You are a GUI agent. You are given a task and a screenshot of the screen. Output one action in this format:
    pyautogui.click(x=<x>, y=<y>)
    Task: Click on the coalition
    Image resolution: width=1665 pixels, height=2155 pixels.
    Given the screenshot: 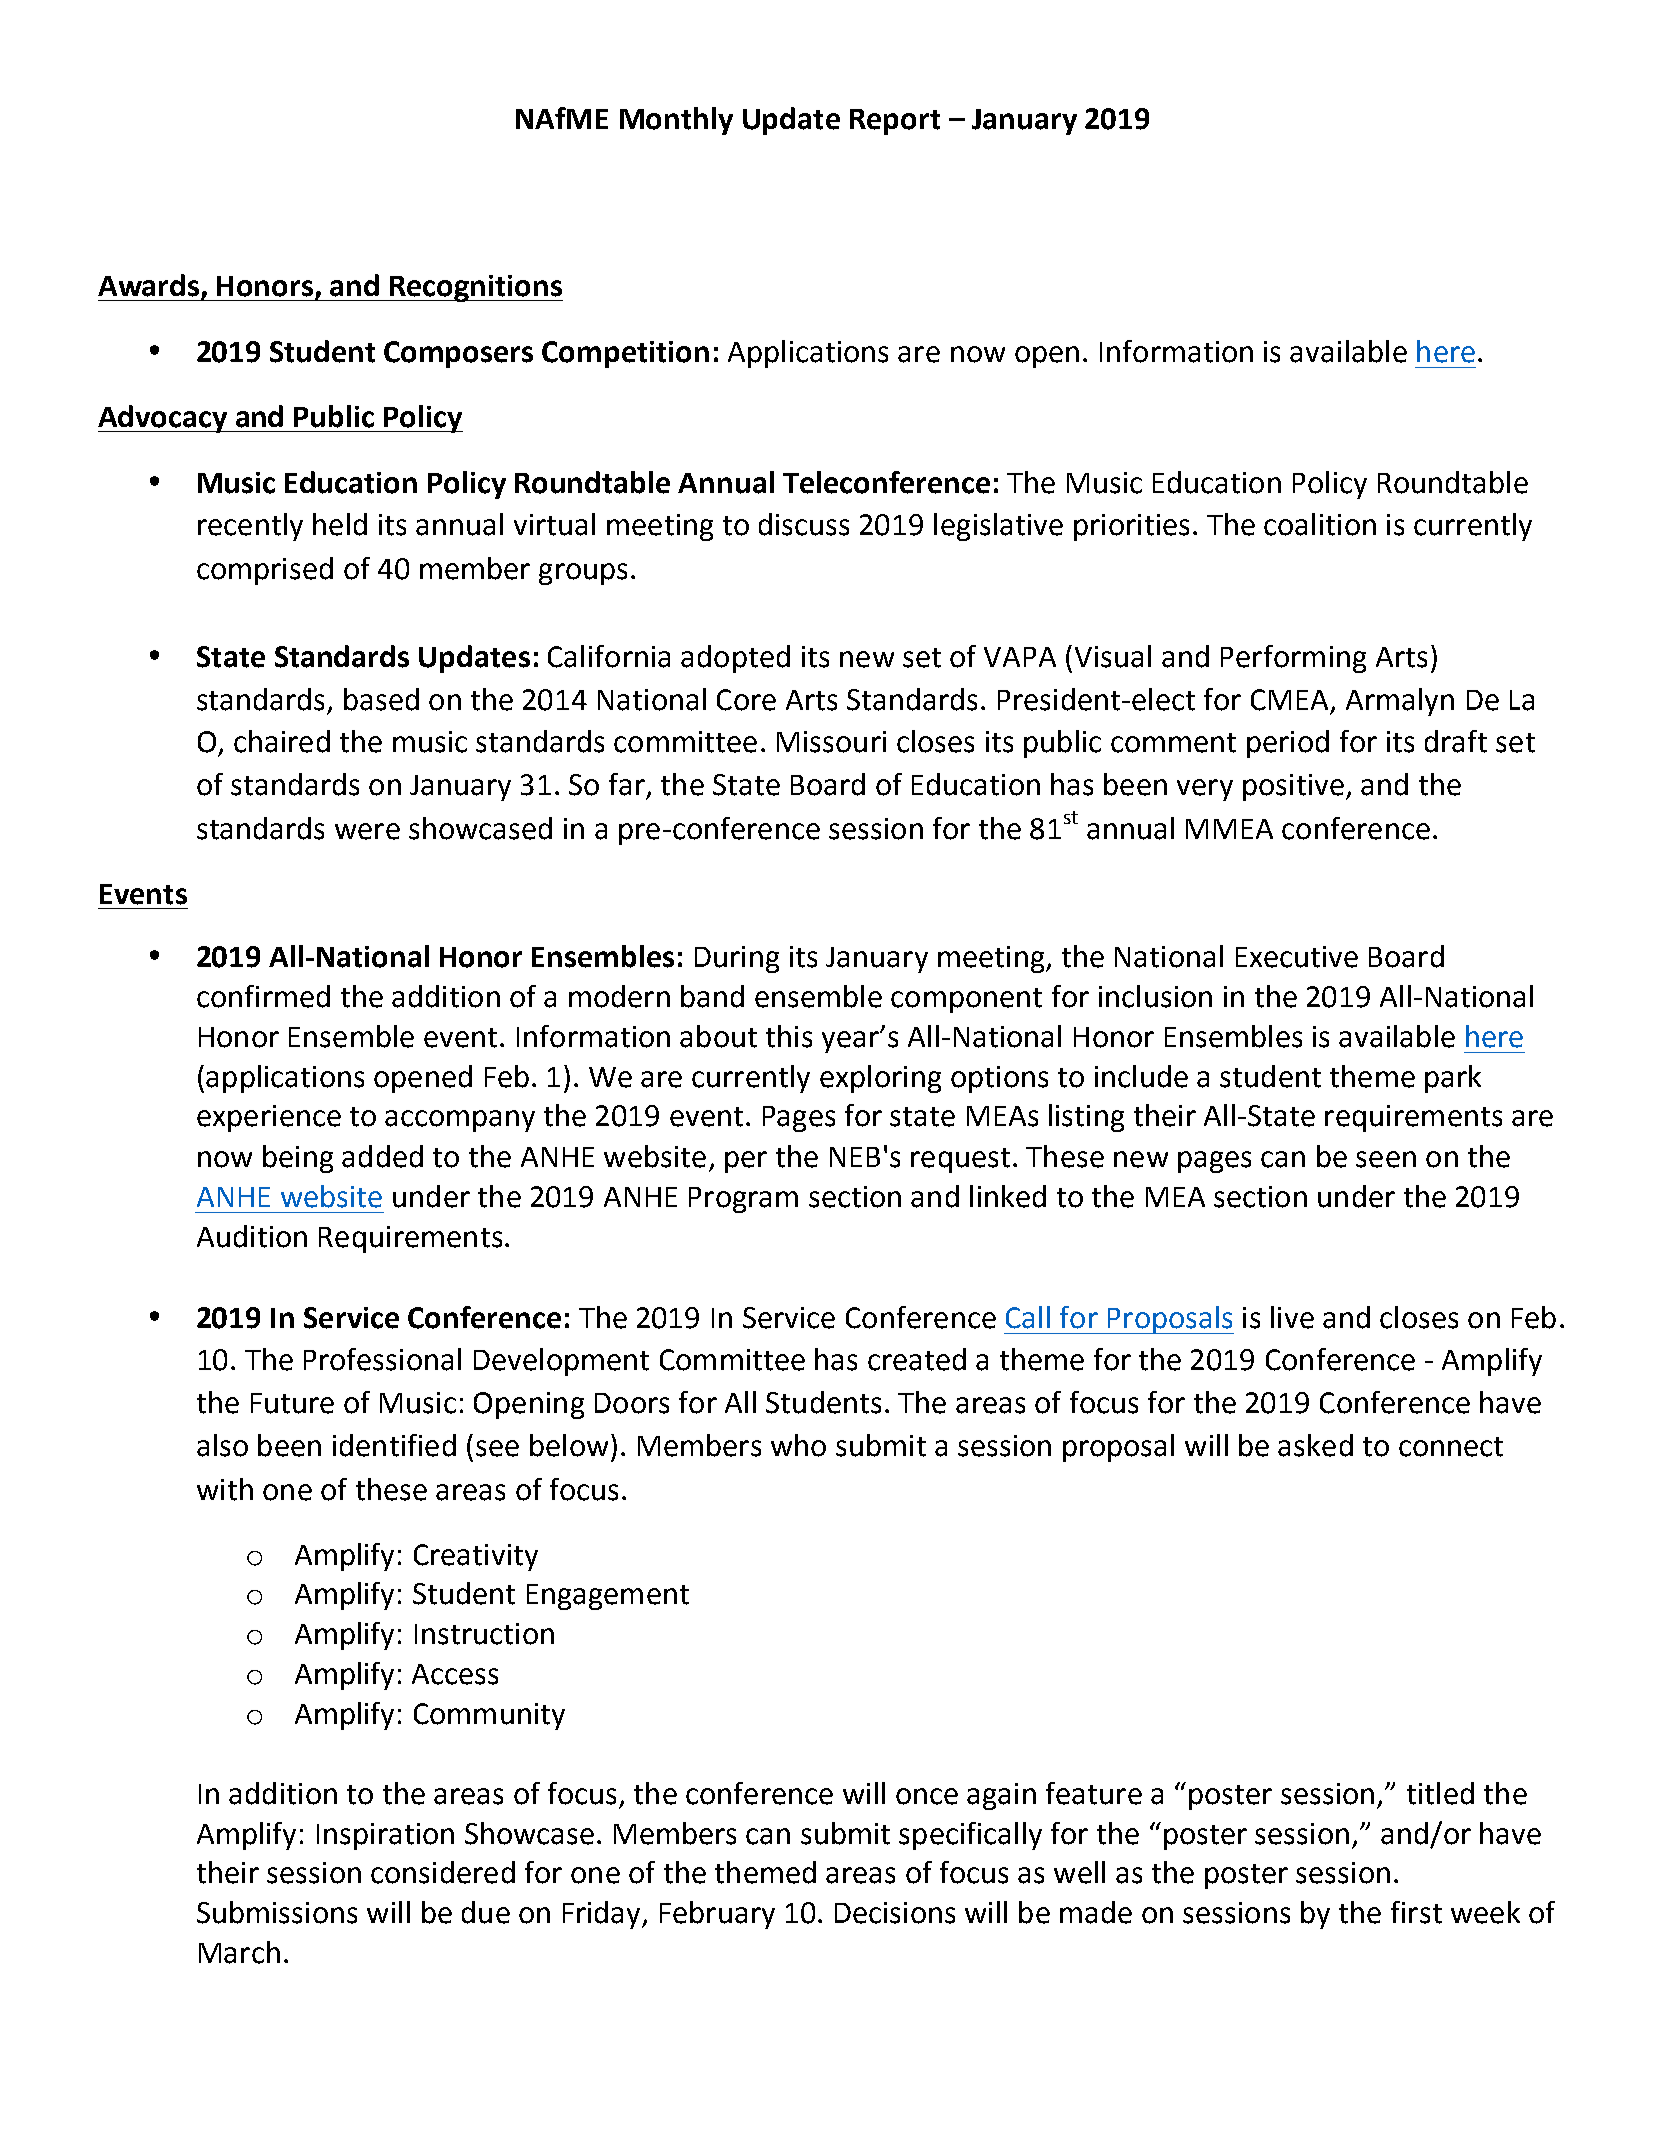 What is the action you would take?
    pyautogui.click(x=1320, y=524)
